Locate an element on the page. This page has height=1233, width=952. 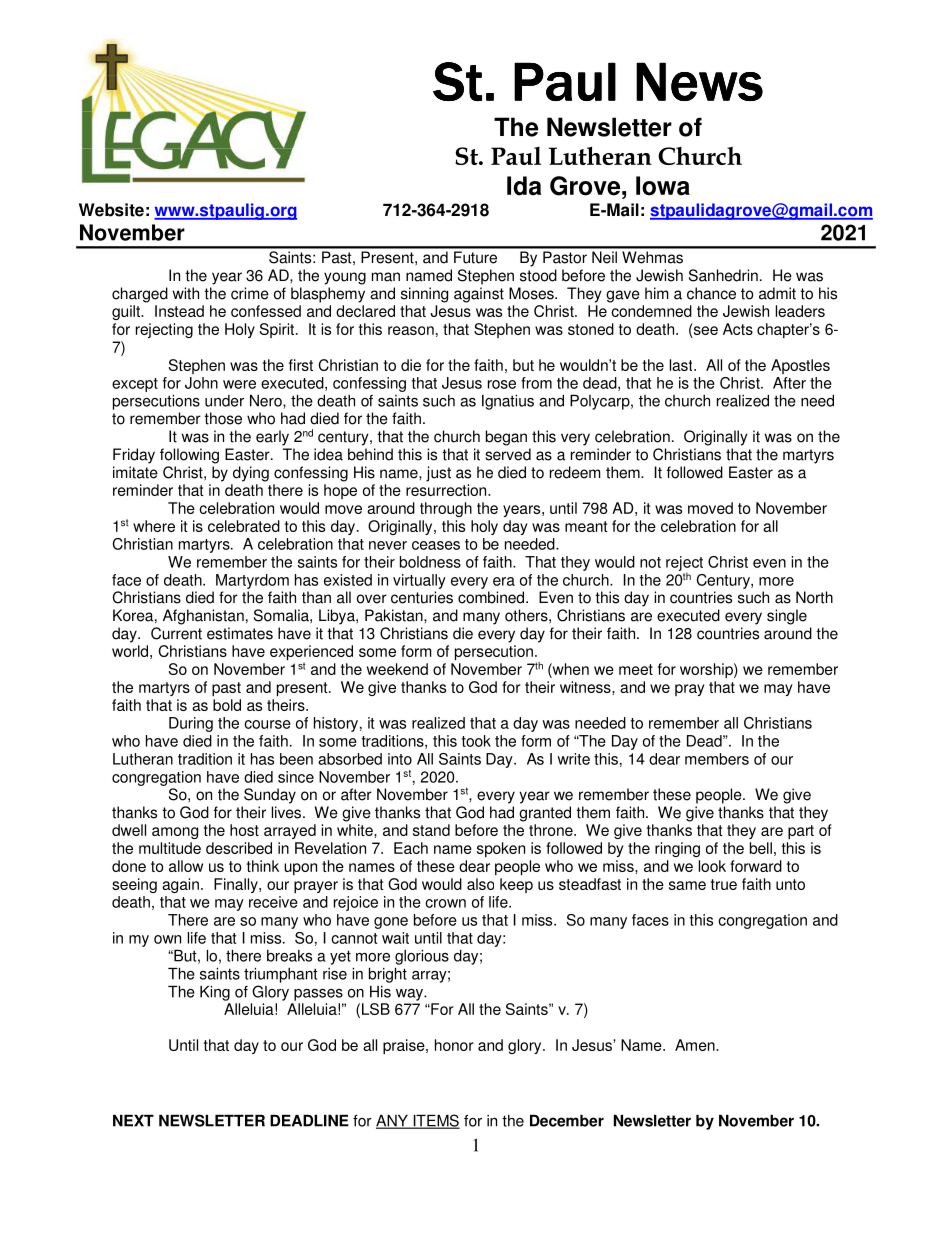
meant is located at coordinates (586, 526).
